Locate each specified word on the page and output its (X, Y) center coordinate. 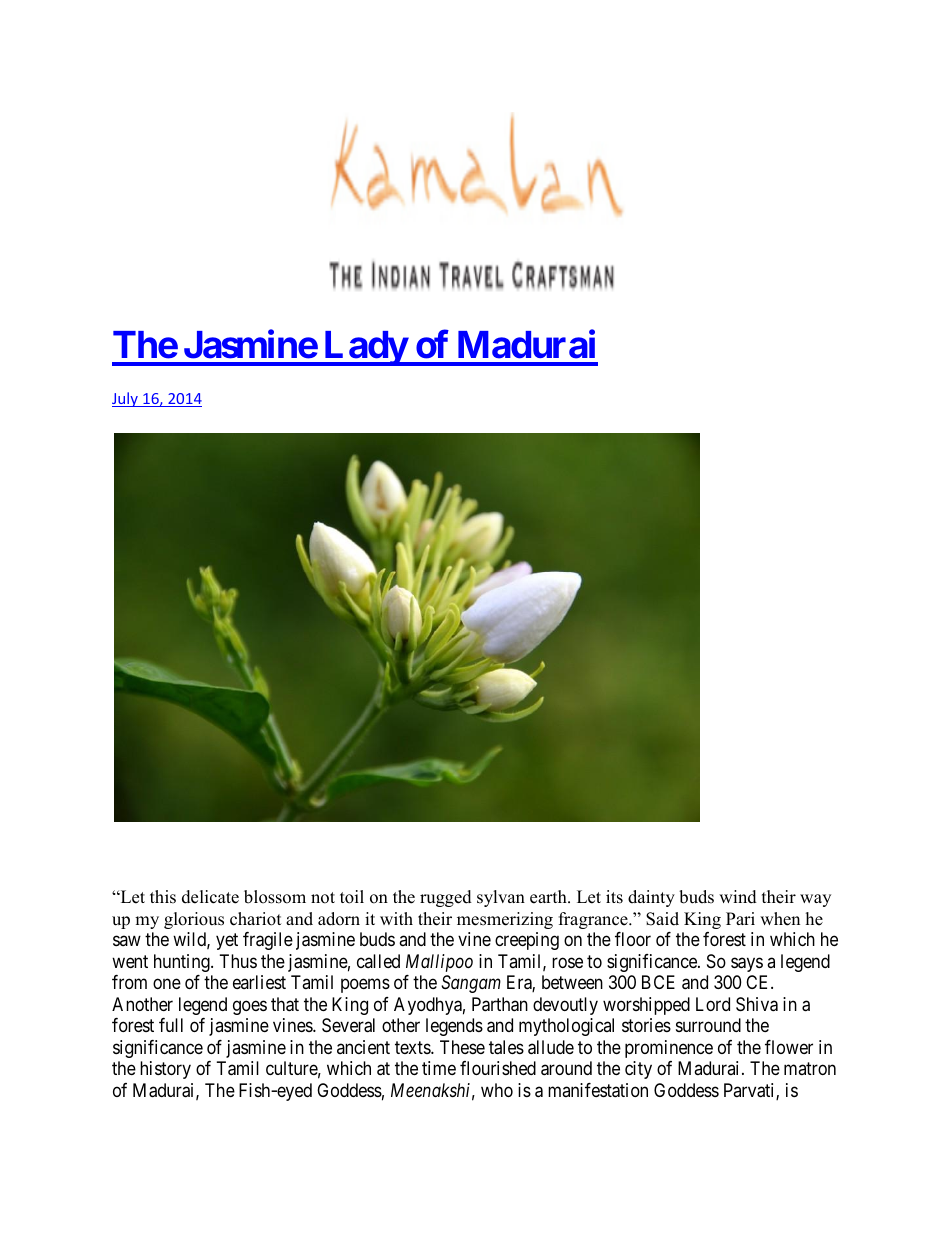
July (126, 399)
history (165, 1070)
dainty (651, 898)
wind (738, 897)
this (163, 897)
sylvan (501, 898)
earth (549, 897)
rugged (446, 898)
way (815, 900)
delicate (210, 897)
